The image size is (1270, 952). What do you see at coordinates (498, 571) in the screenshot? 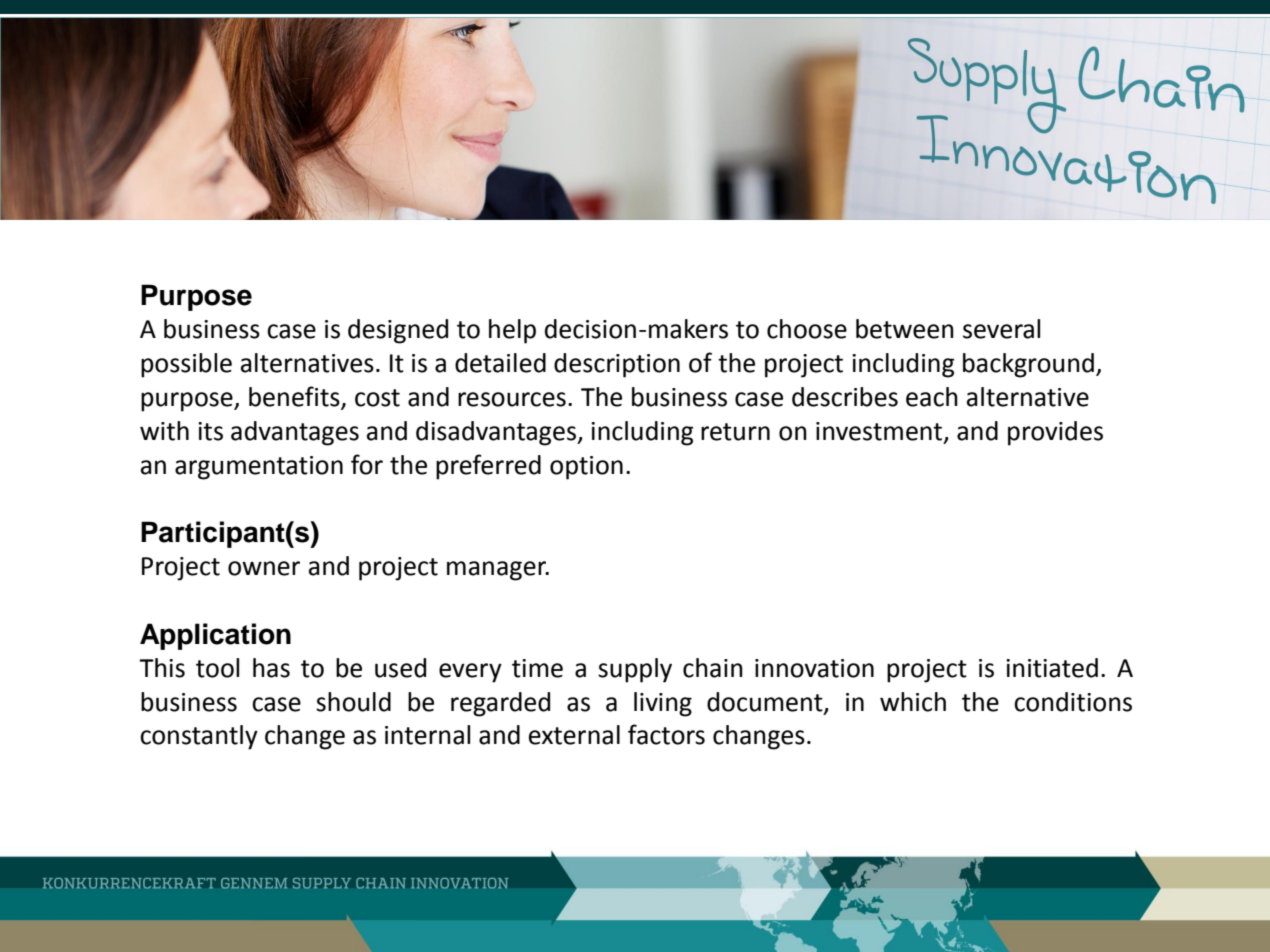
I see `manager` at bounding box center [498, 571].
